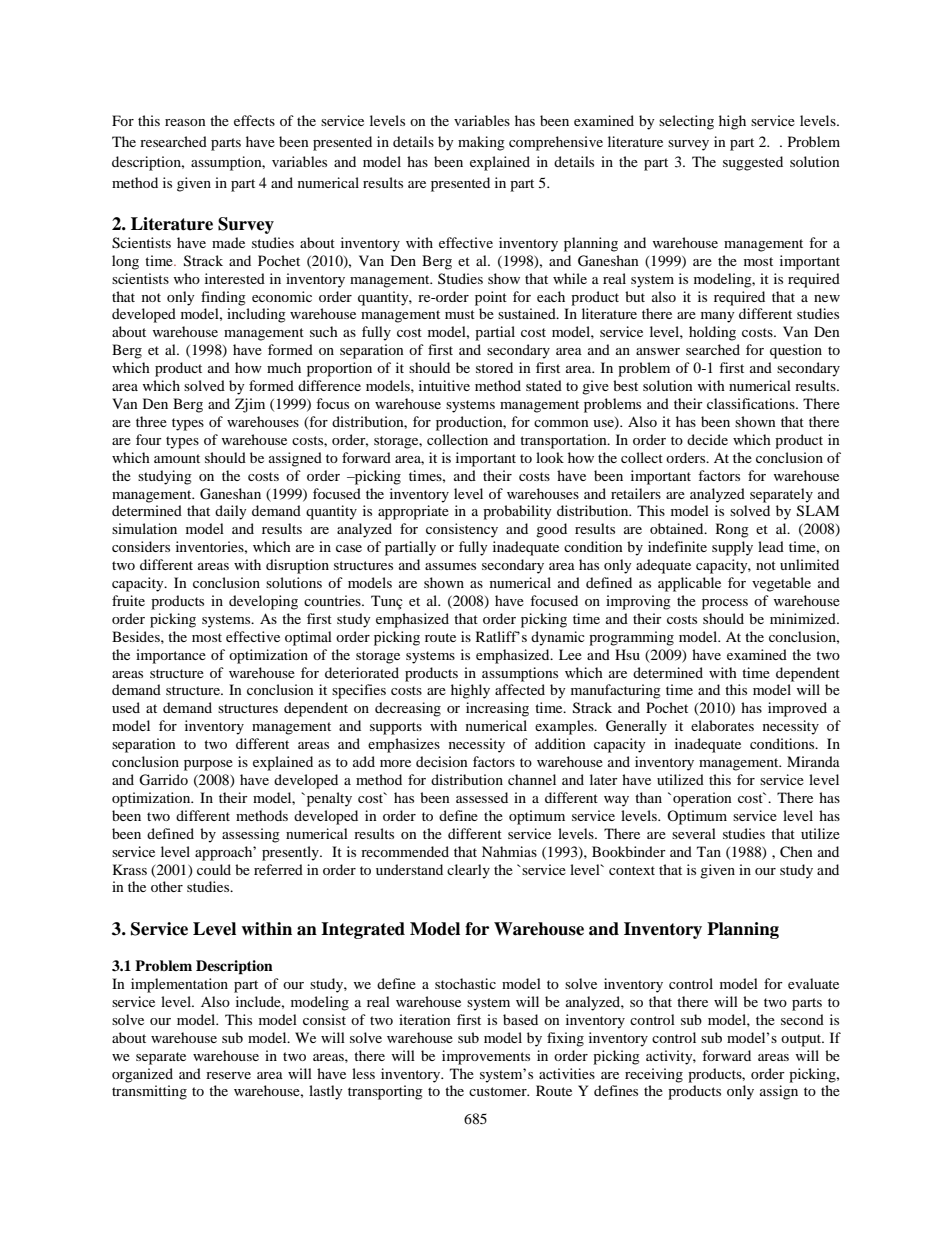  I want to click on elaborates, so click(722, 725).
